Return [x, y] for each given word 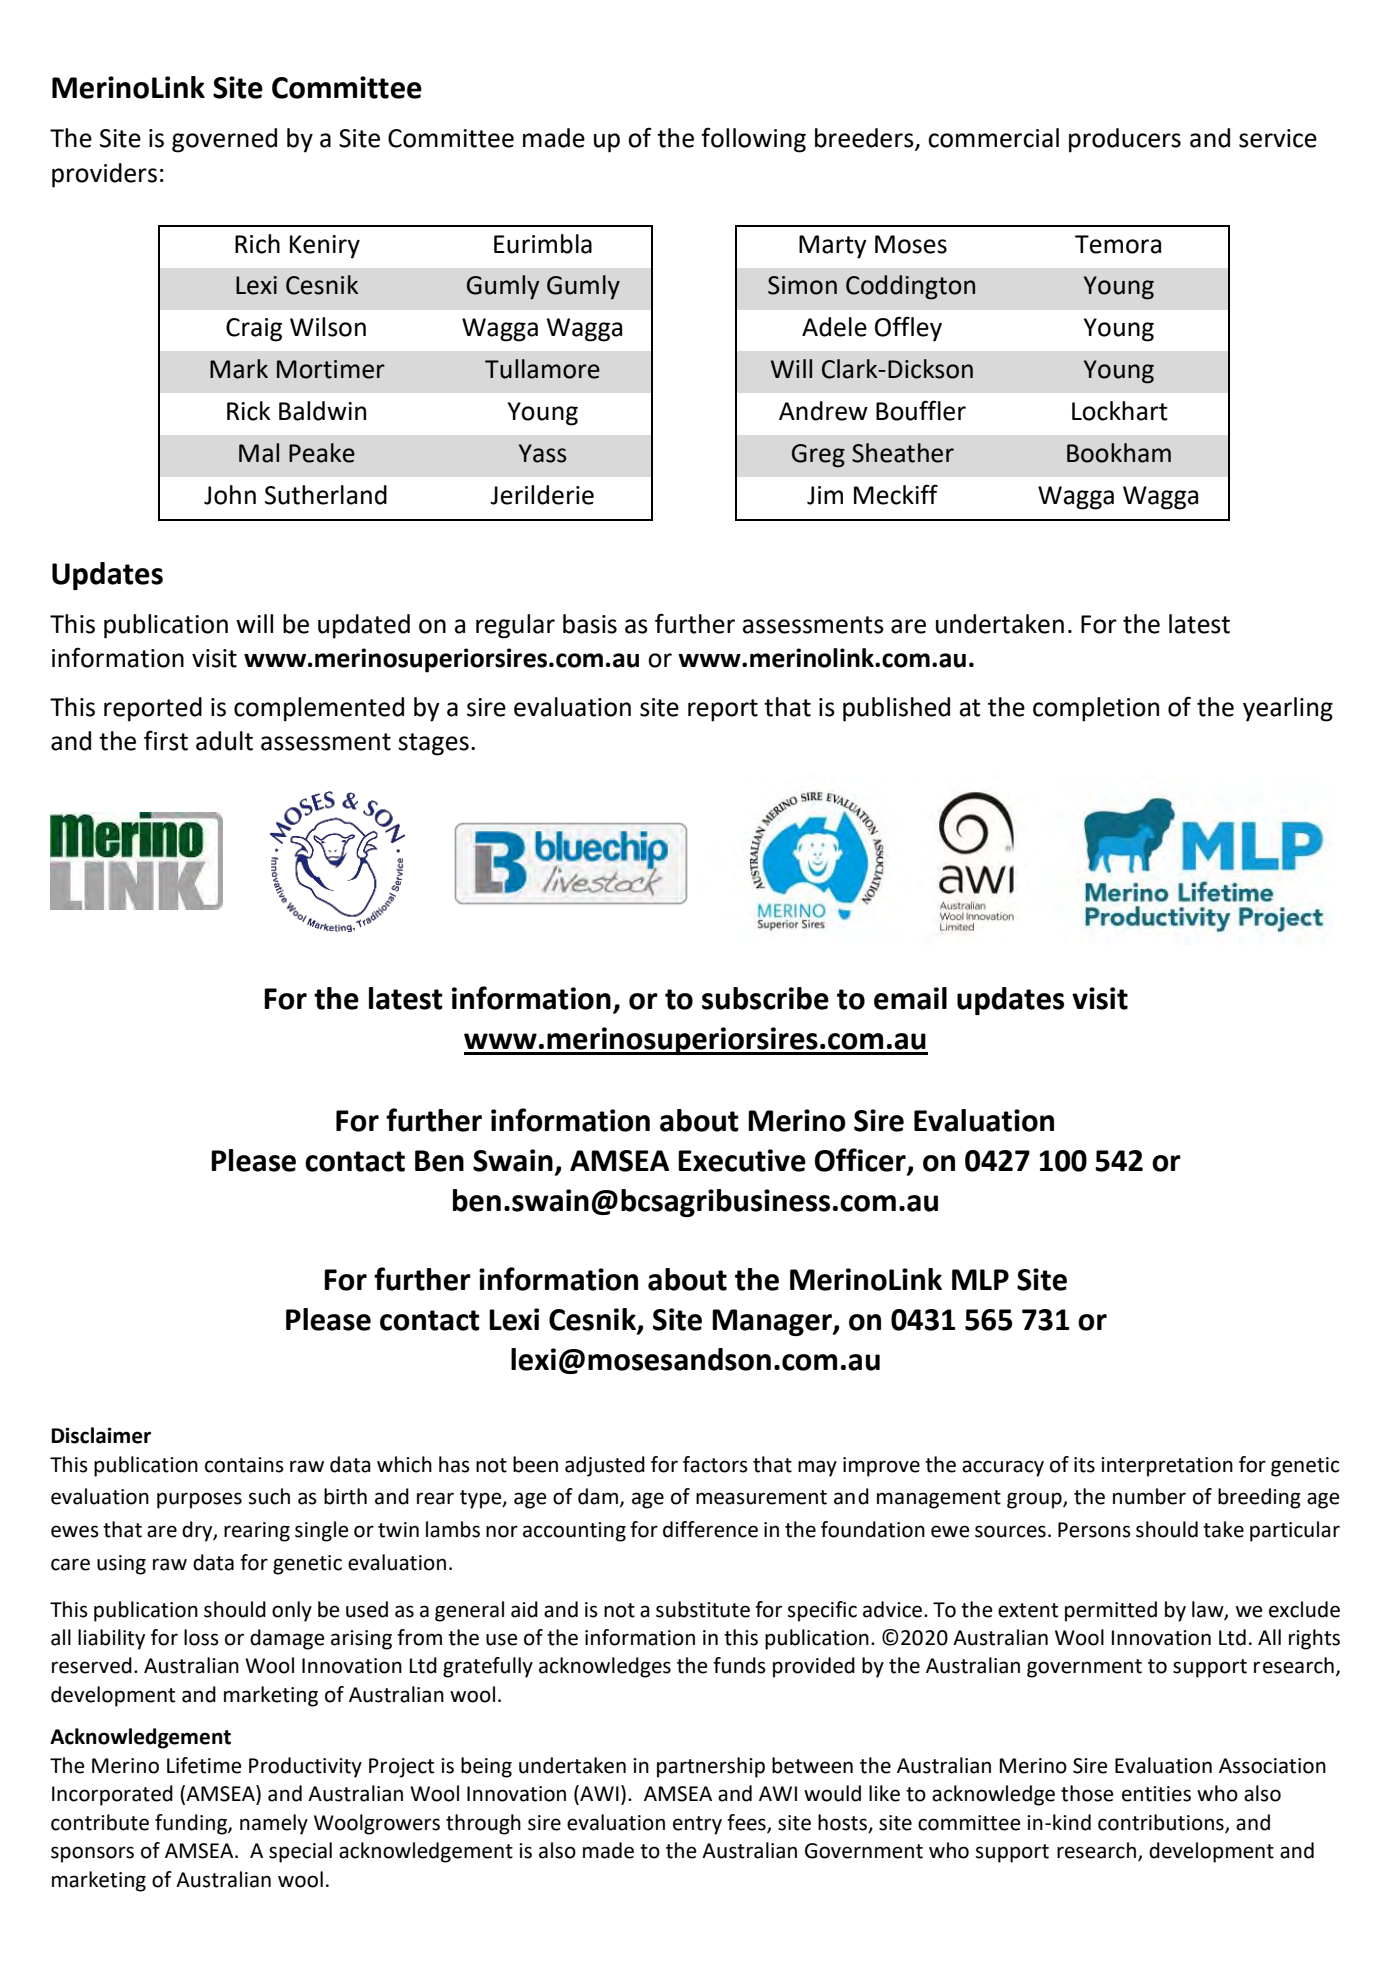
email [910, 998]
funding [192, 1824]
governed [224, 140]
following [753, 140]
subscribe [765, 998]
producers [1125, 140]
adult [224, 741]
